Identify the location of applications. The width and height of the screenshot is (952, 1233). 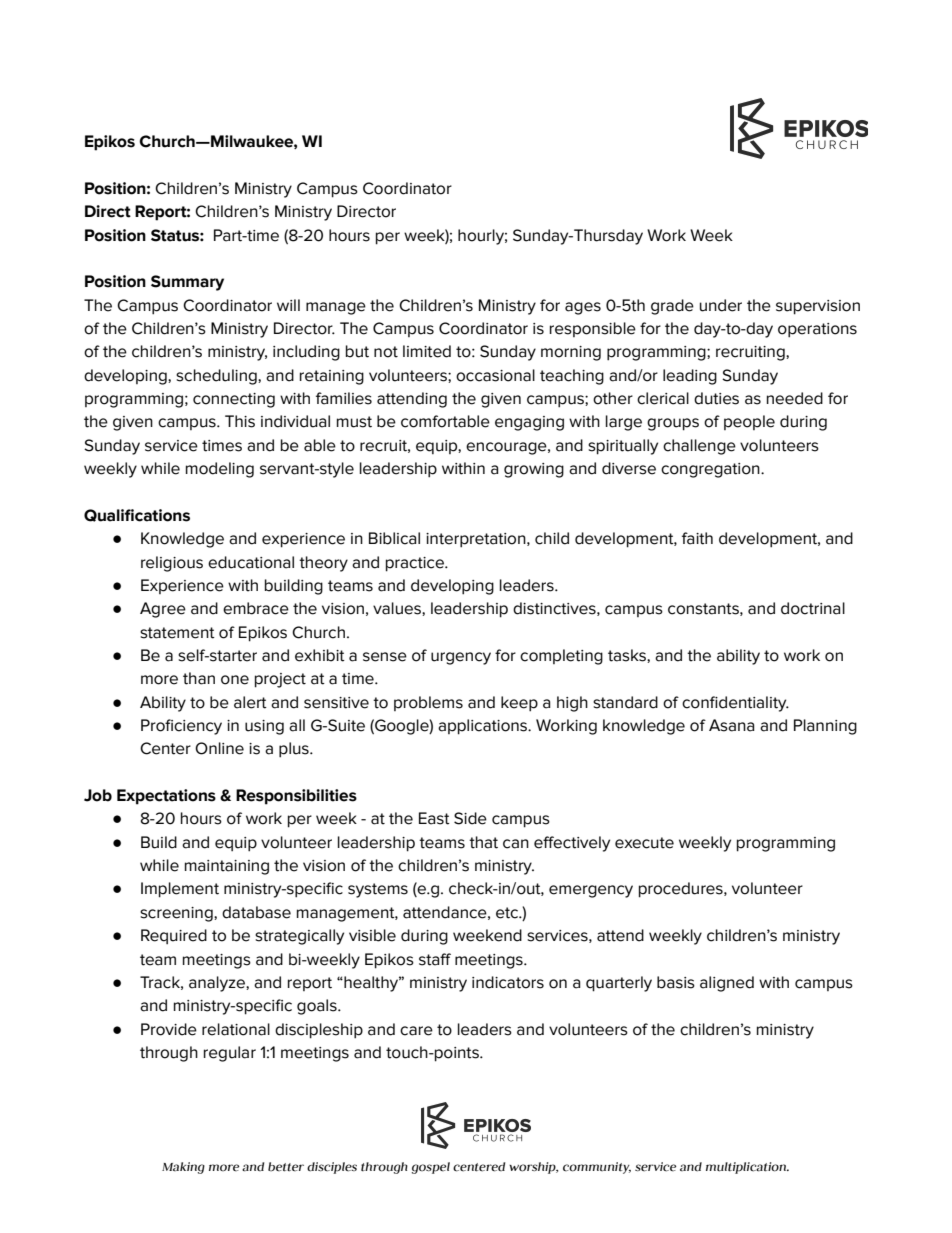
(483, 727).
